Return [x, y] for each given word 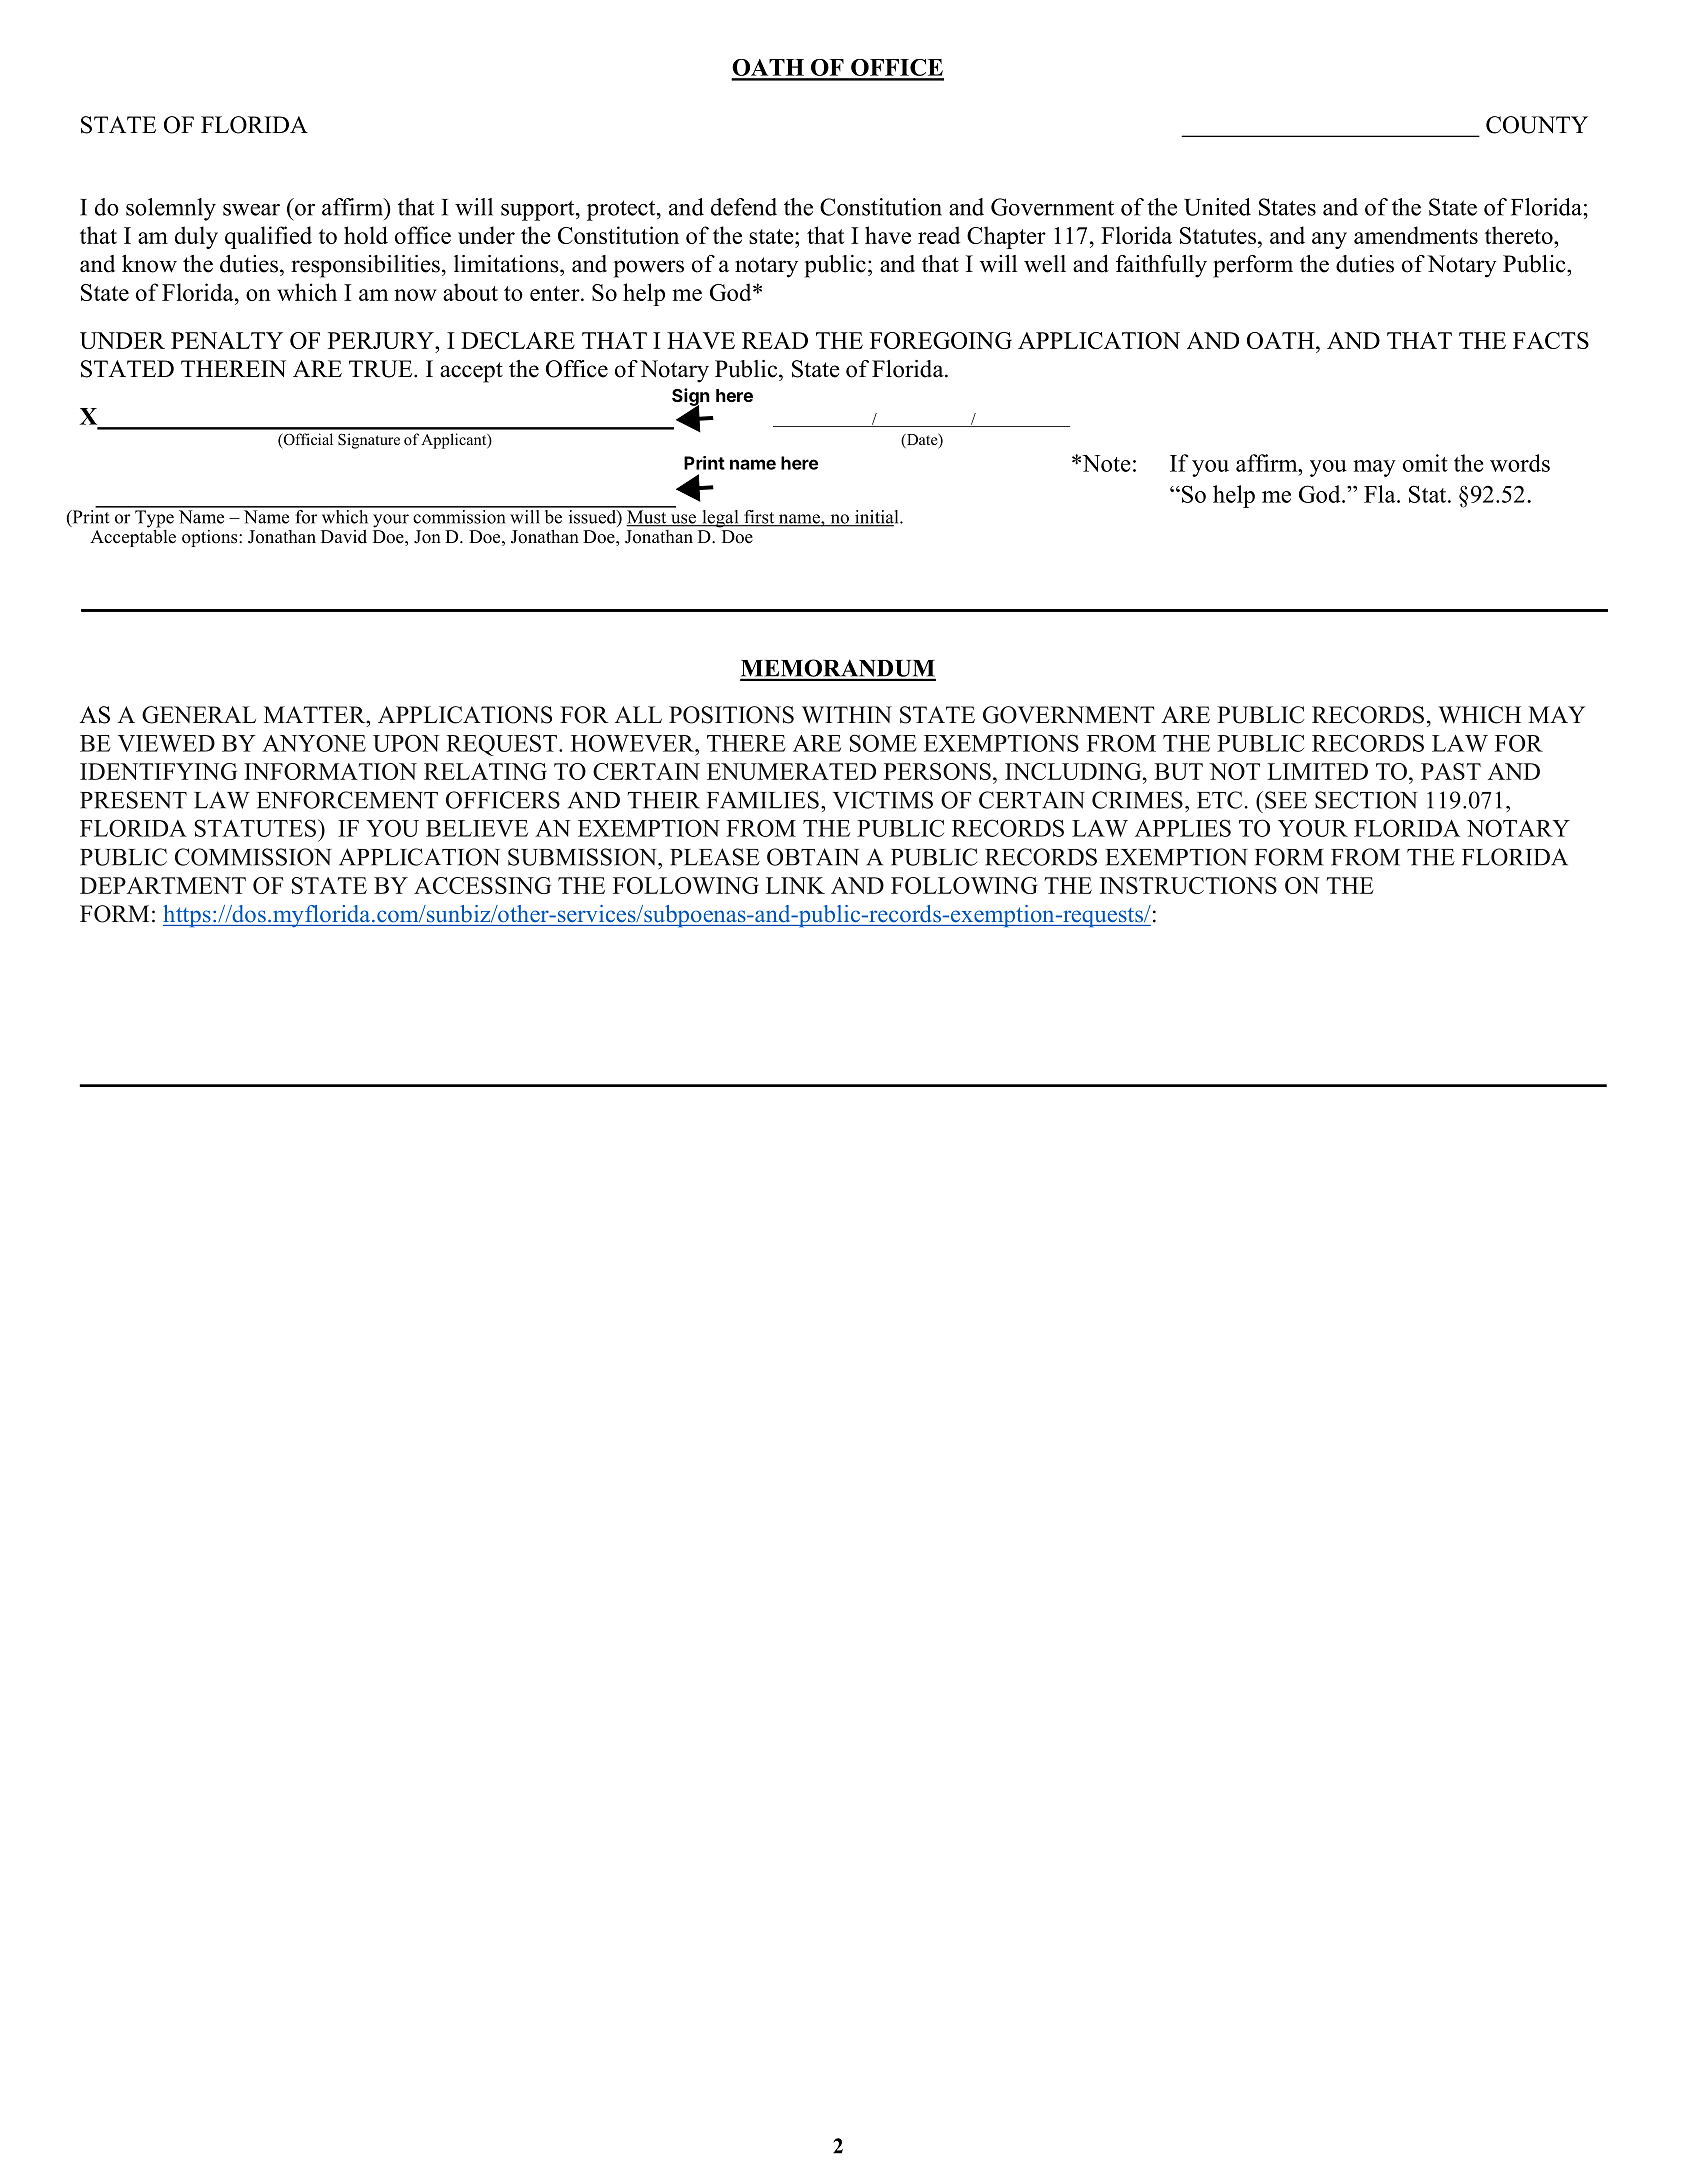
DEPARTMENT [163, 885]
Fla [1381, 494]
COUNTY [1537, 125]
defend [744, 207]
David [344, 537]
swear [251, 210]
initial [877, 518]
